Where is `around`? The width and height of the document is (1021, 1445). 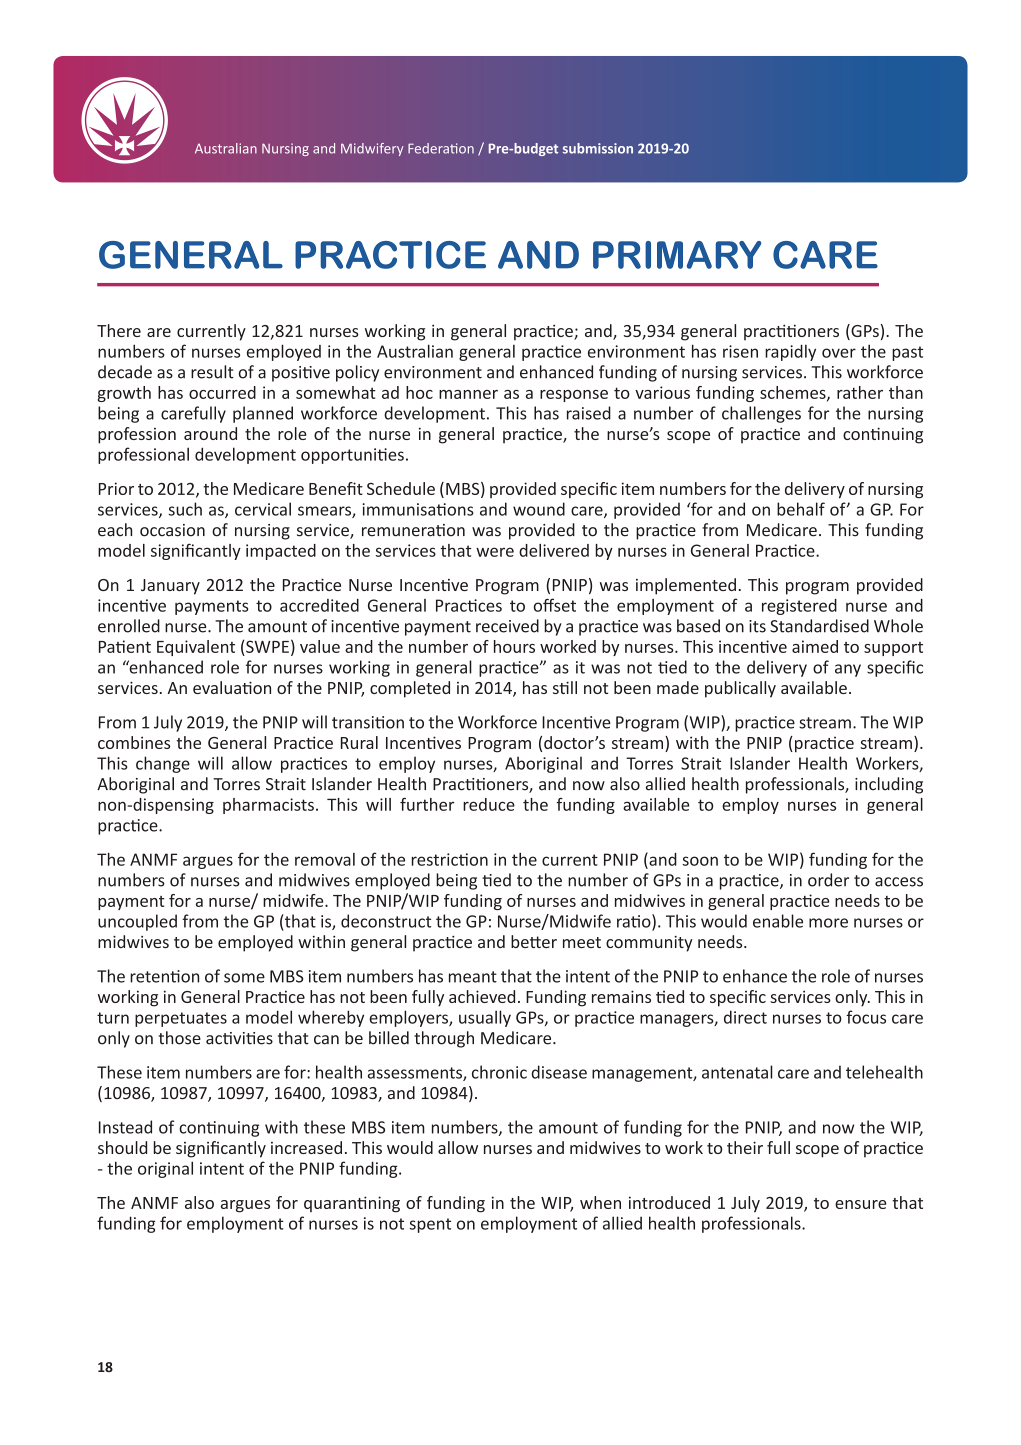 around is located at coordinates (210, 433).
